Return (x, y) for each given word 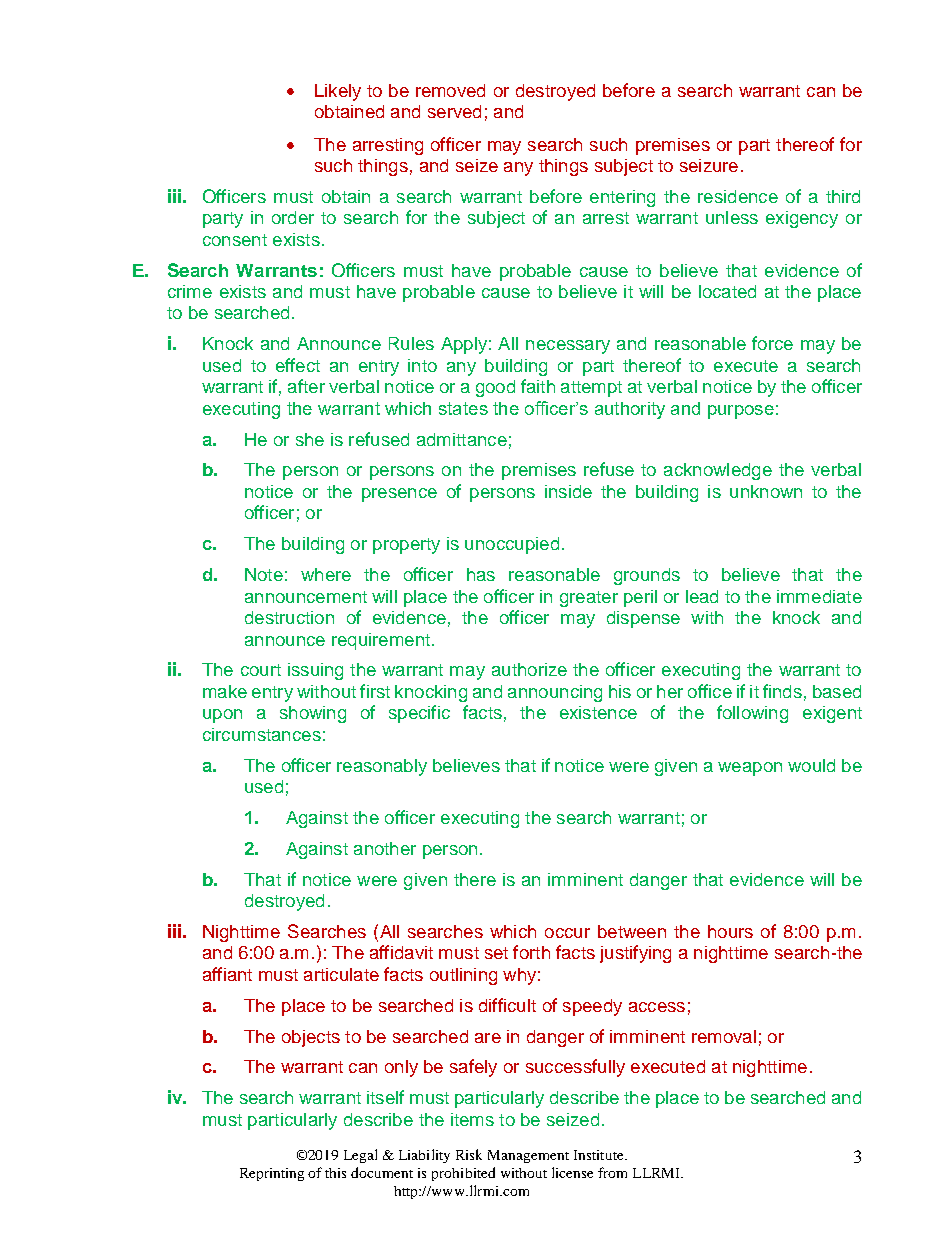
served (454, 111)
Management (528, 1156)
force (772, 343)
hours (730, 931)
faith (538, 386)
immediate (819, 596)
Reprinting (272, 1174)
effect (298, 365)
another (385, 848)
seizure (709, 165)
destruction (289, 617)
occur (567, 933)
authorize (529, 669)
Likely (338, 92)
